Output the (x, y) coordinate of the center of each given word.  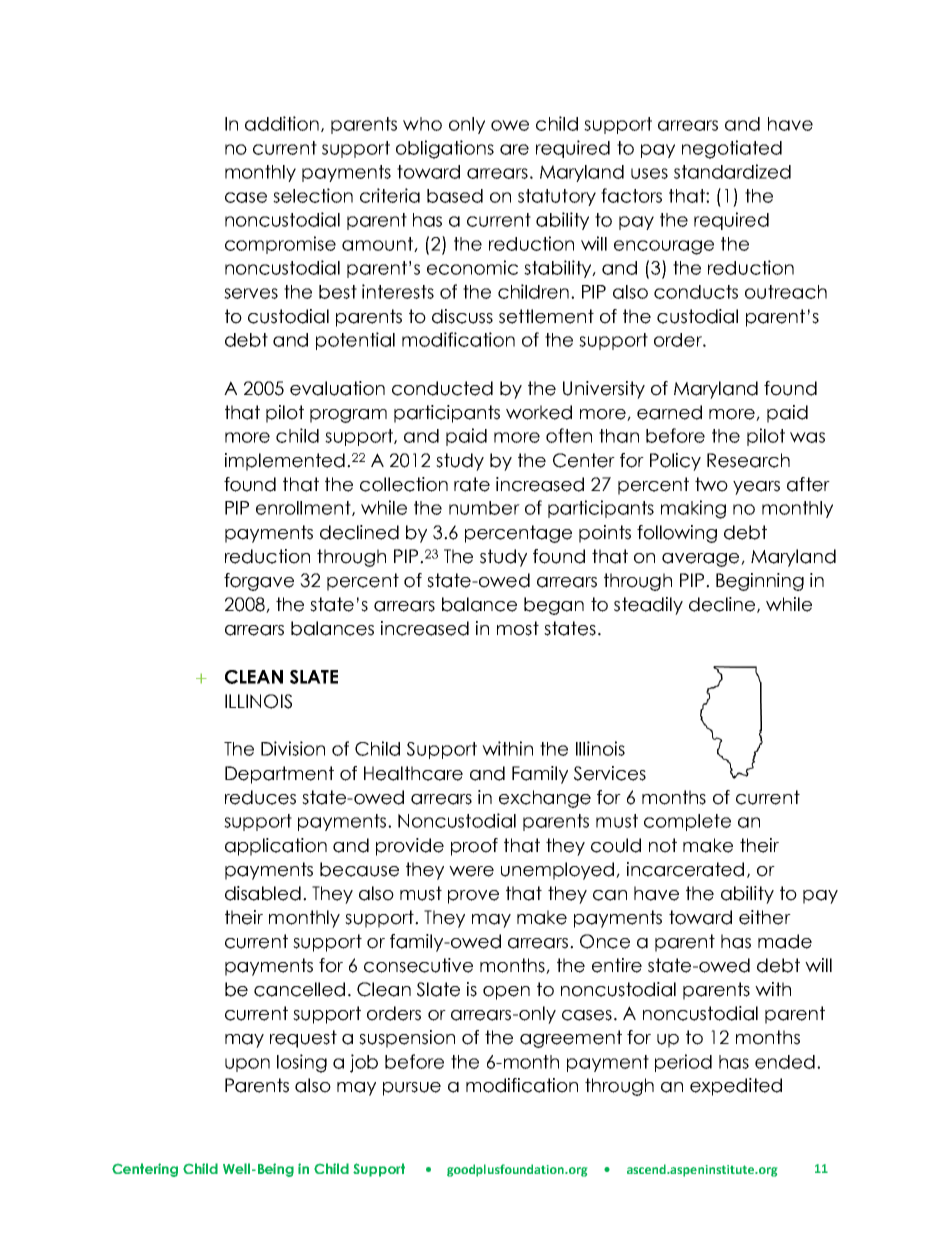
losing (302, 1063)
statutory (557, 197)
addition (283, 124)
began (554, 606)
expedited (736, 1087)
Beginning (760, 582)
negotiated (732, 149)
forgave (259, 582)
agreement (571, 1039)
